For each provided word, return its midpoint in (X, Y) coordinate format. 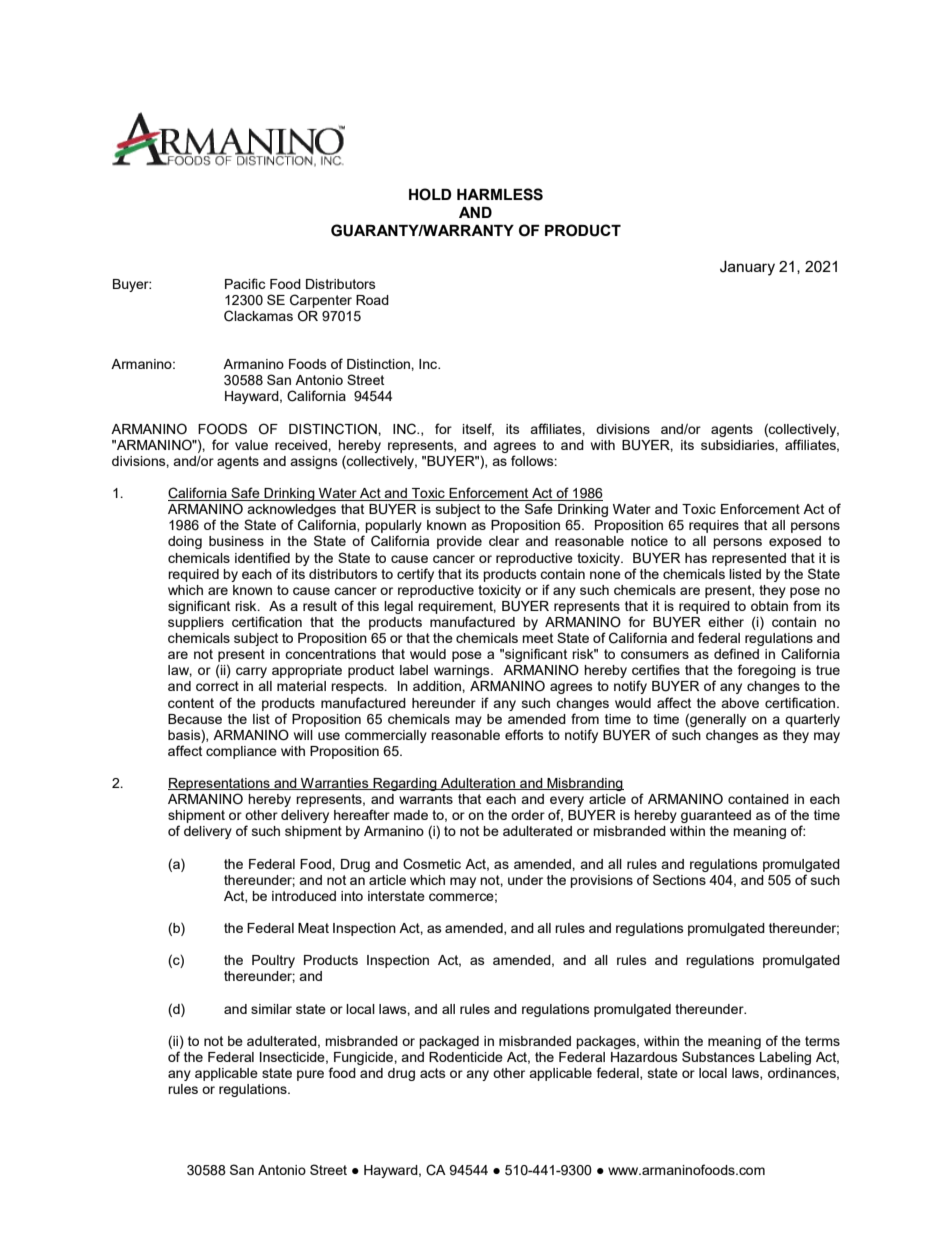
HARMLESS (500, 194)
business (236, 541)
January (747, 268)
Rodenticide (466, 1057)
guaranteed (716, 816)
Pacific (245, 283)
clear (504, 541)
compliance (241, 752)
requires (714, 526)
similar (271, 1009)
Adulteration (478, 784)
